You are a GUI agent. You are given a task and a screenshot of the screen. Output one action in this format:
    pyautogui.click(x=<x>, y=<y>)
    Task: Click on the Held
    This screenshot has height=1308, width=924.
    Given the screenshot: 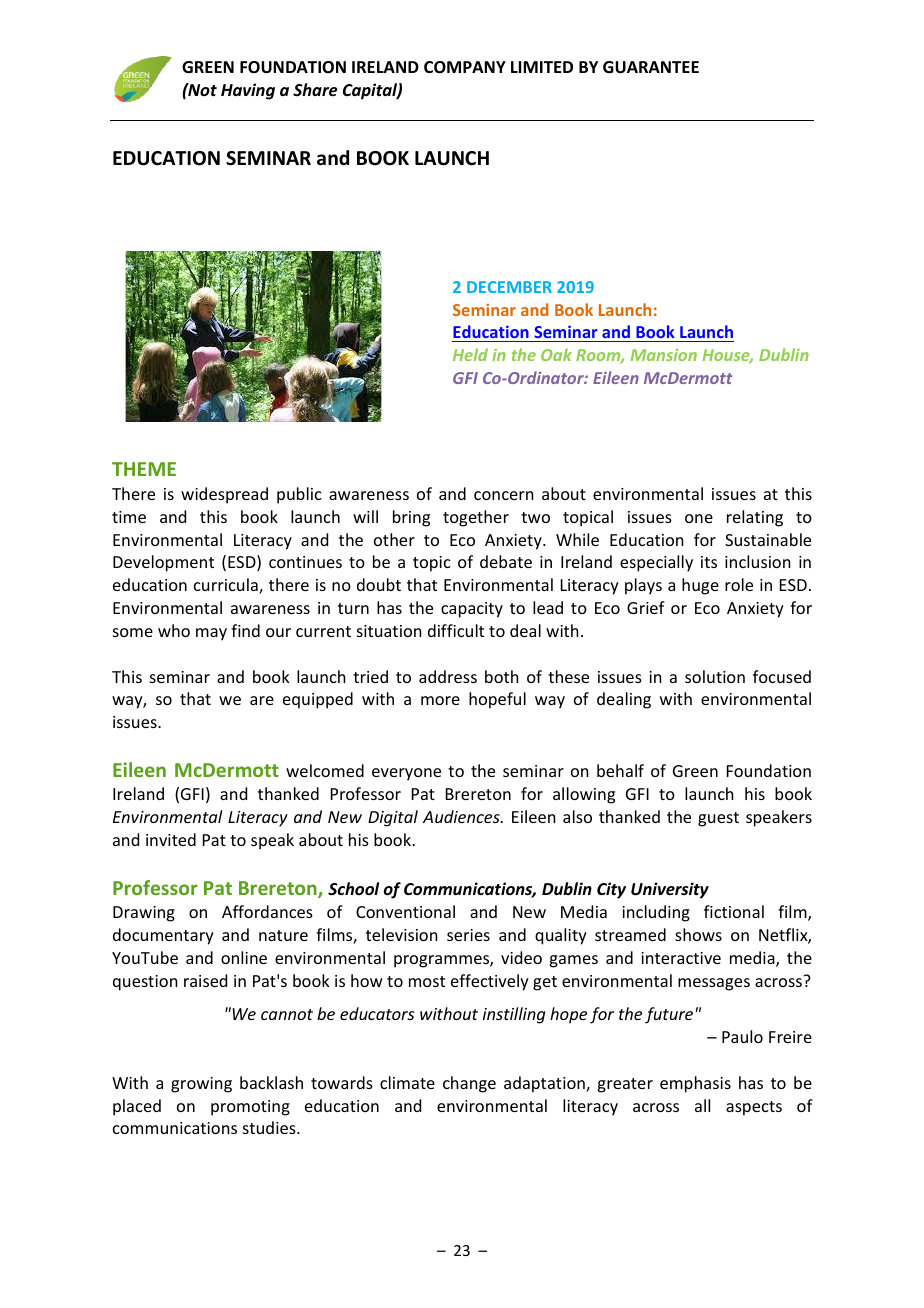 What is the action you would take?
    pyautogui.click(x=470, y=354)
